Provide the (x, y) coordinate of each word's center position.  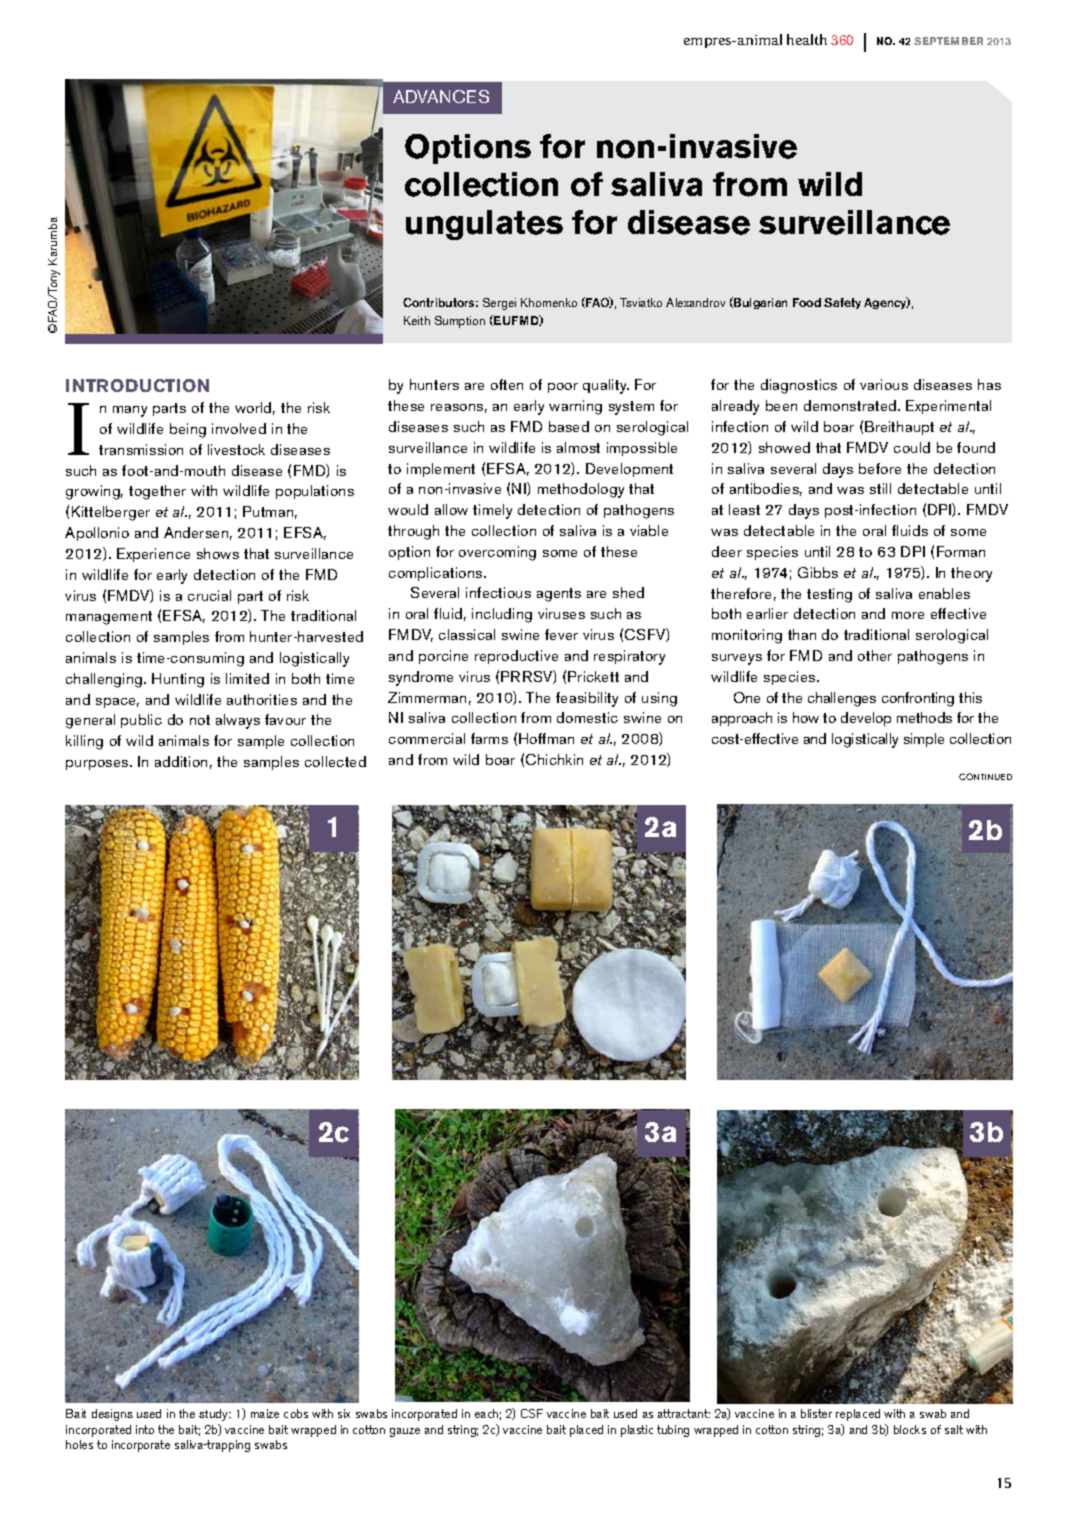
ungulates (484, 225)
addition (181, 761)
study (215, 1415)
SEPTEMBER (948, 41)
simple (924, 740)
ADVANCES (441, 96)
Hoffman (546, 738)
